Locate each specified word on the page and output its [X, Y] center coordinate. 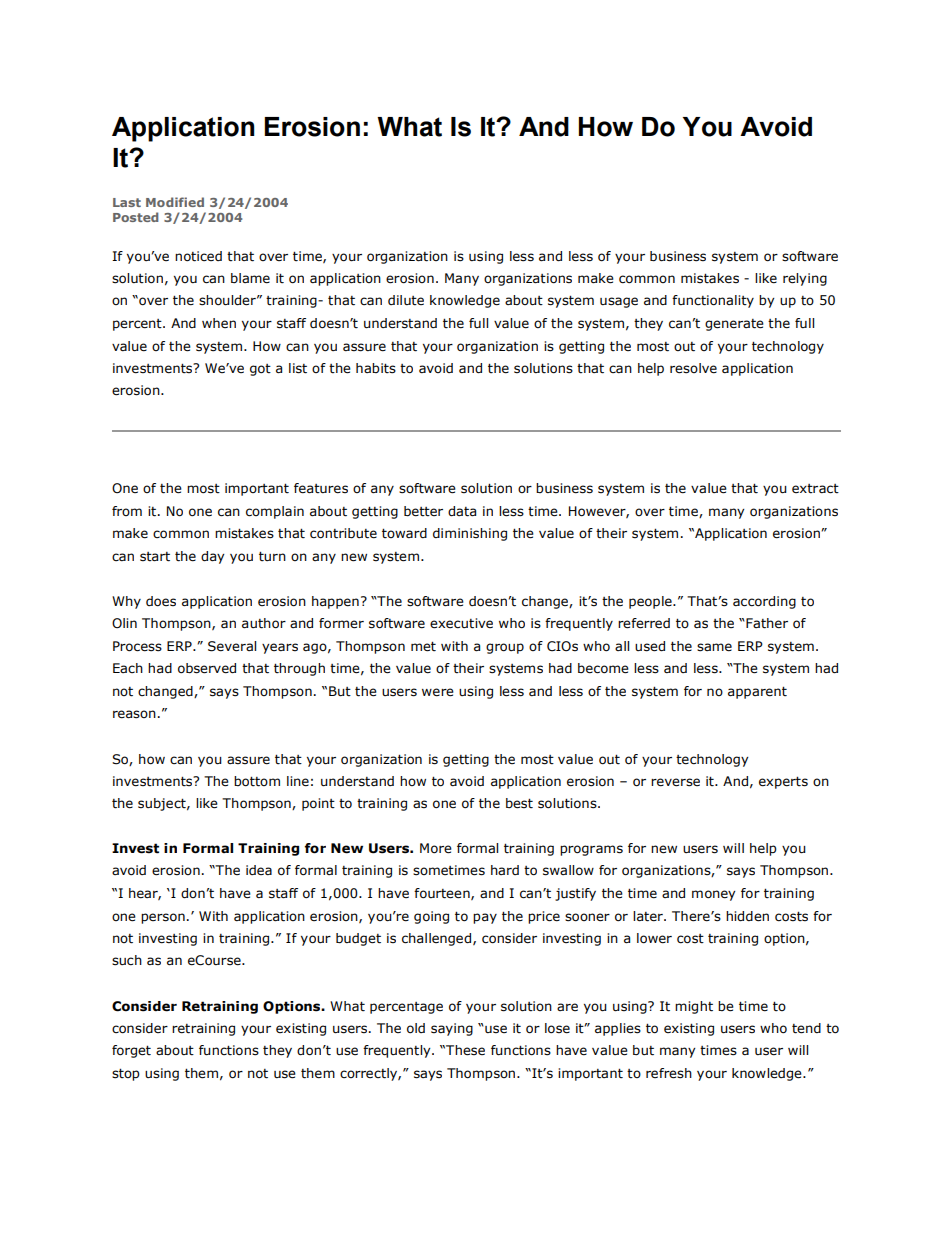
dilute [406, 300]
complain [275, 512]
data [462, 511]
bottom [257, 781]
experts [783, 782]
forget [131, 1051]
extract [815, 489]
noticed [198, 256]
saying [452, 1029]
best [519, 803]
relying [805, 279]
